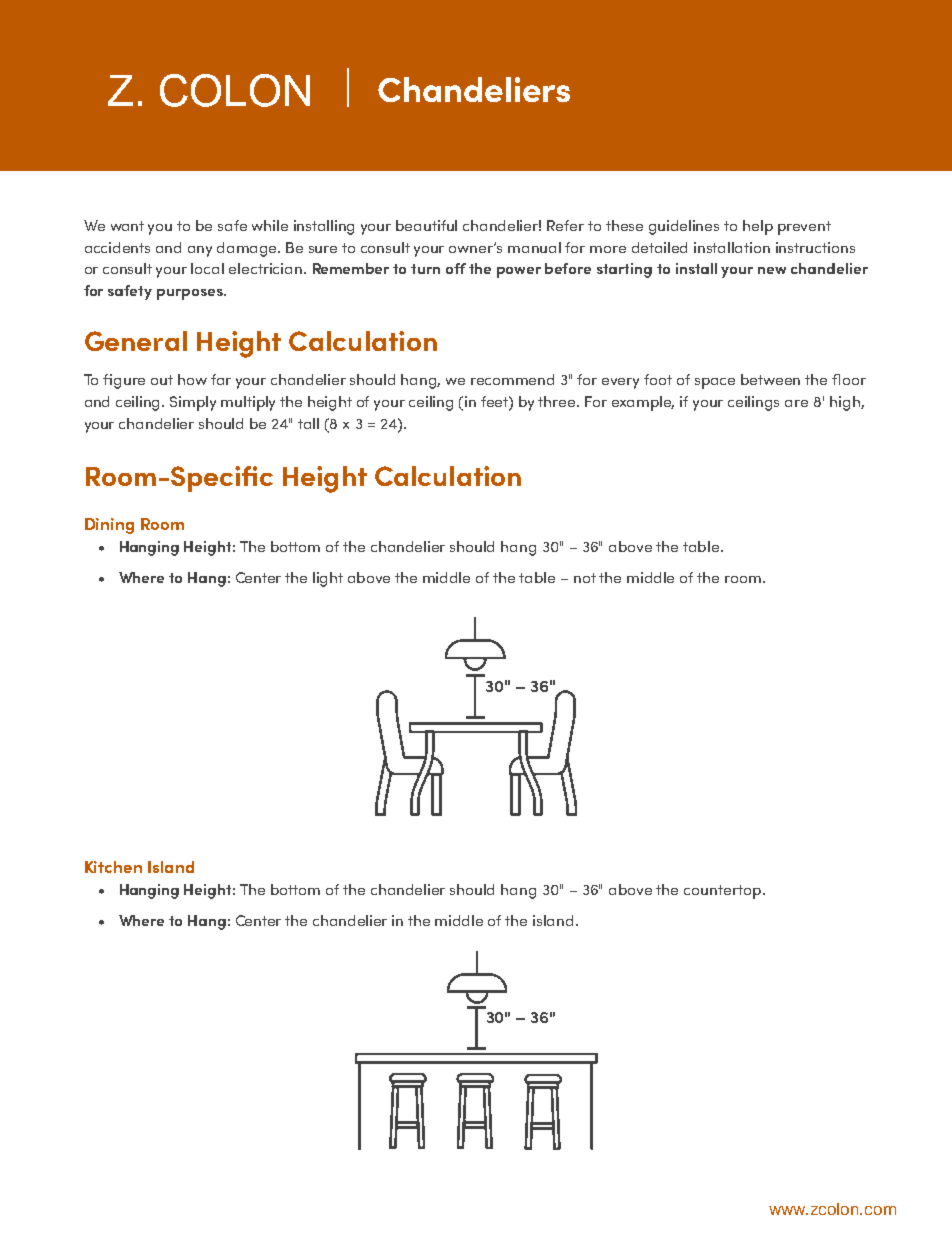 Image resolution: width=952 pixels, height=1233 pixels. Describe the element at coordinates (558, 401) in the screenshot. I see `three` at that location.
